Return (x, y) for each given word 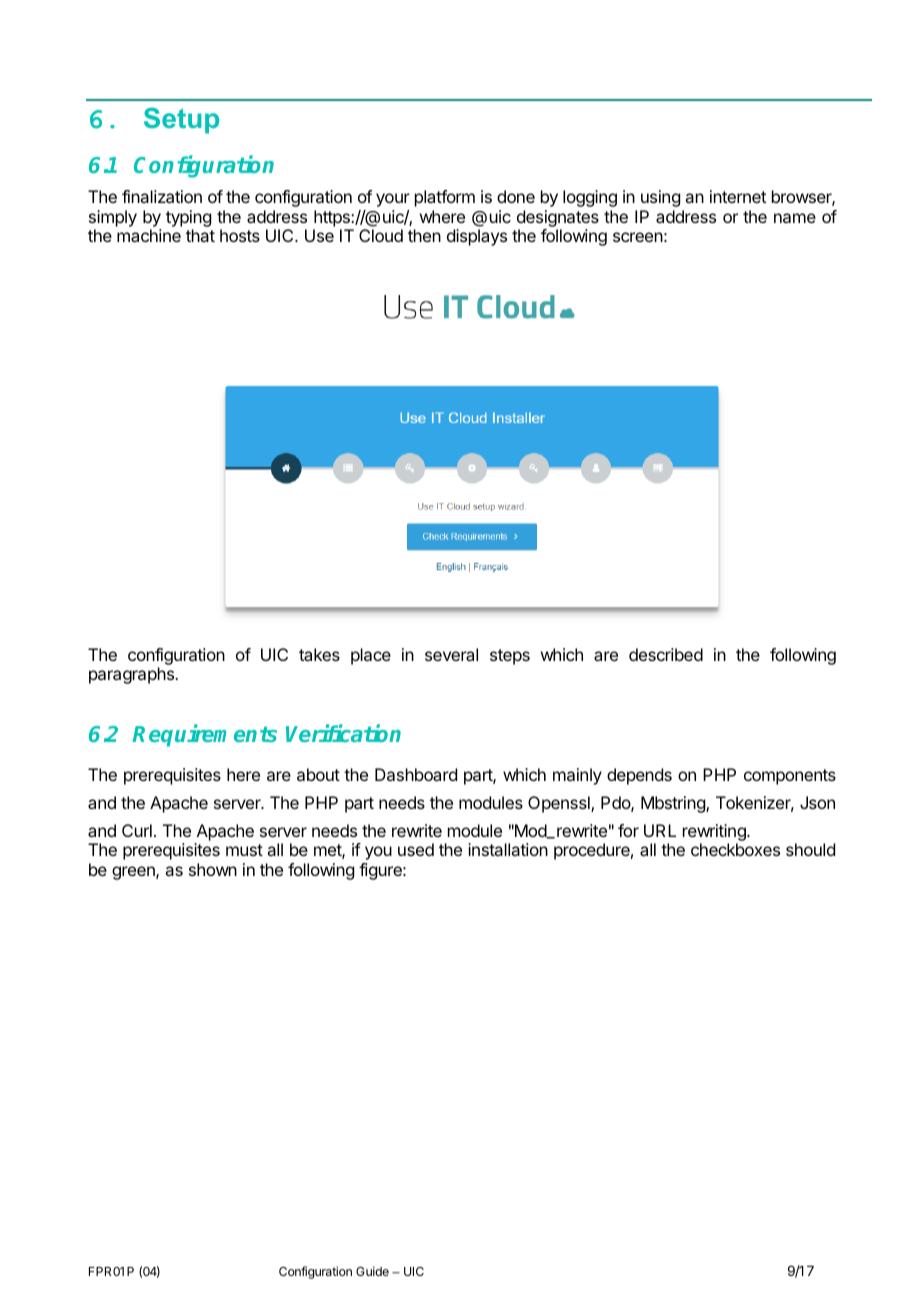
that (200, 235)
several (451, 654)
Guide (372, 1271)
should (810, 849)
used (416, 849)
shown (213, 869)
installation (508, 849)
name (795, 218)
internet (738, 196)
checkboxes (735, 849)
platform (445, 198)
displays (477, 237)
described (666, 654)
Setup (181, 121)
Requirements (205, 736)
